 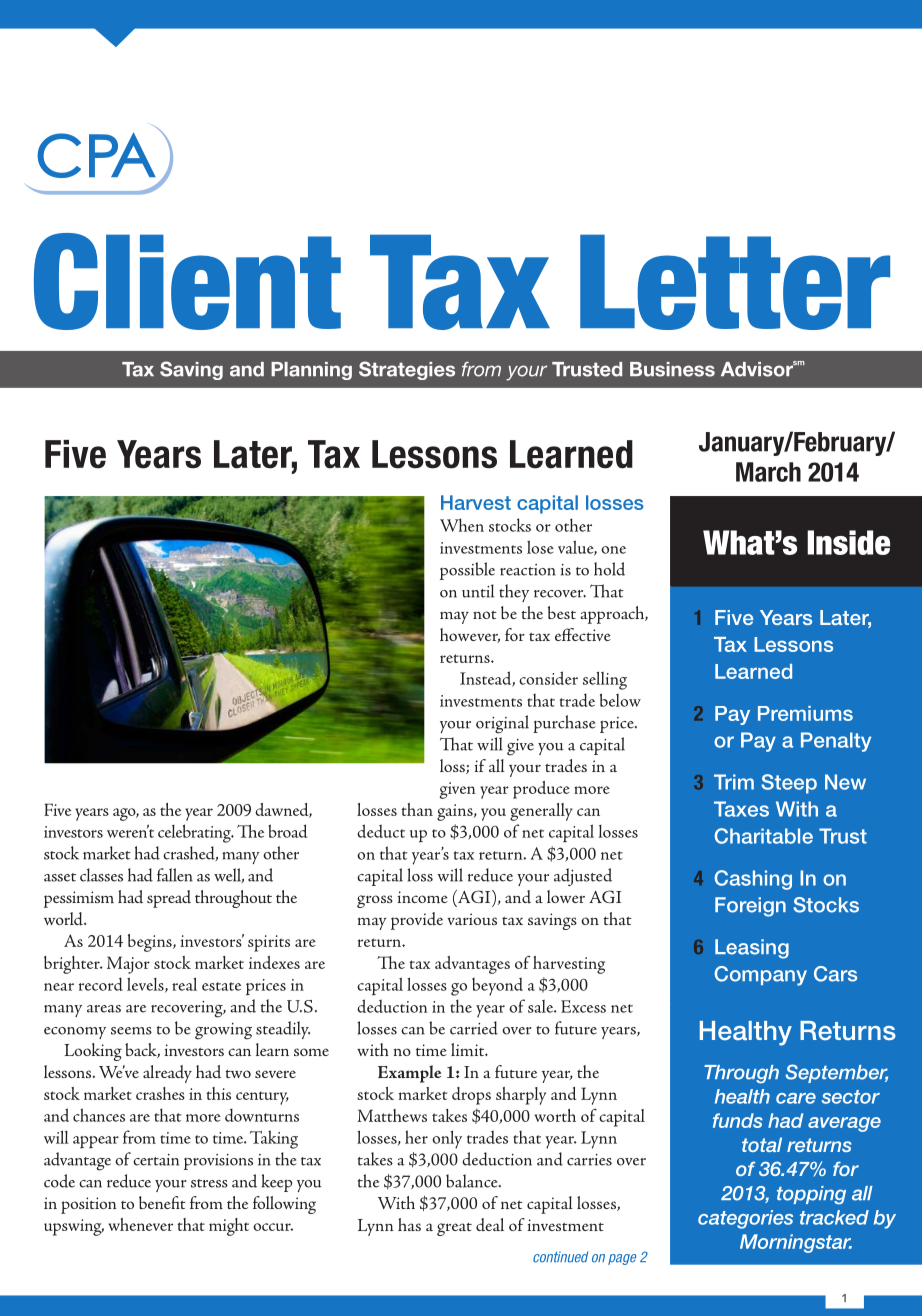 What do you see at coordinates (407, 370) in the document?
I see `Strategies` at bounding box center [407, 370].
